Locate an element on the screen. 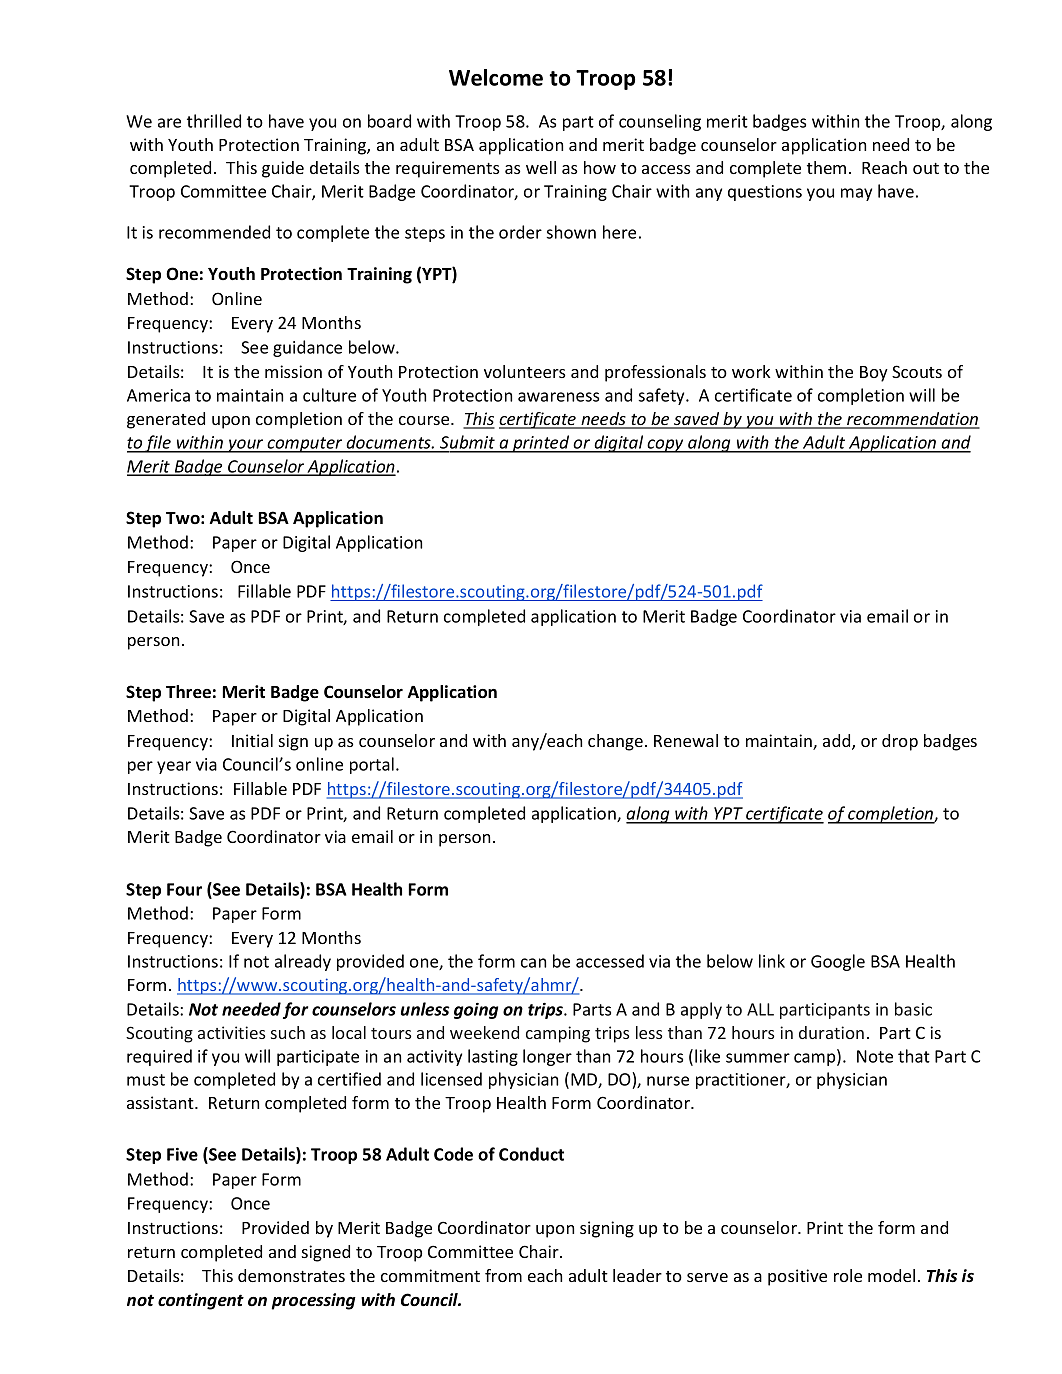 The height and width of the screenshot is (1374, 1062). from is located at coordinates (503, 1275).
